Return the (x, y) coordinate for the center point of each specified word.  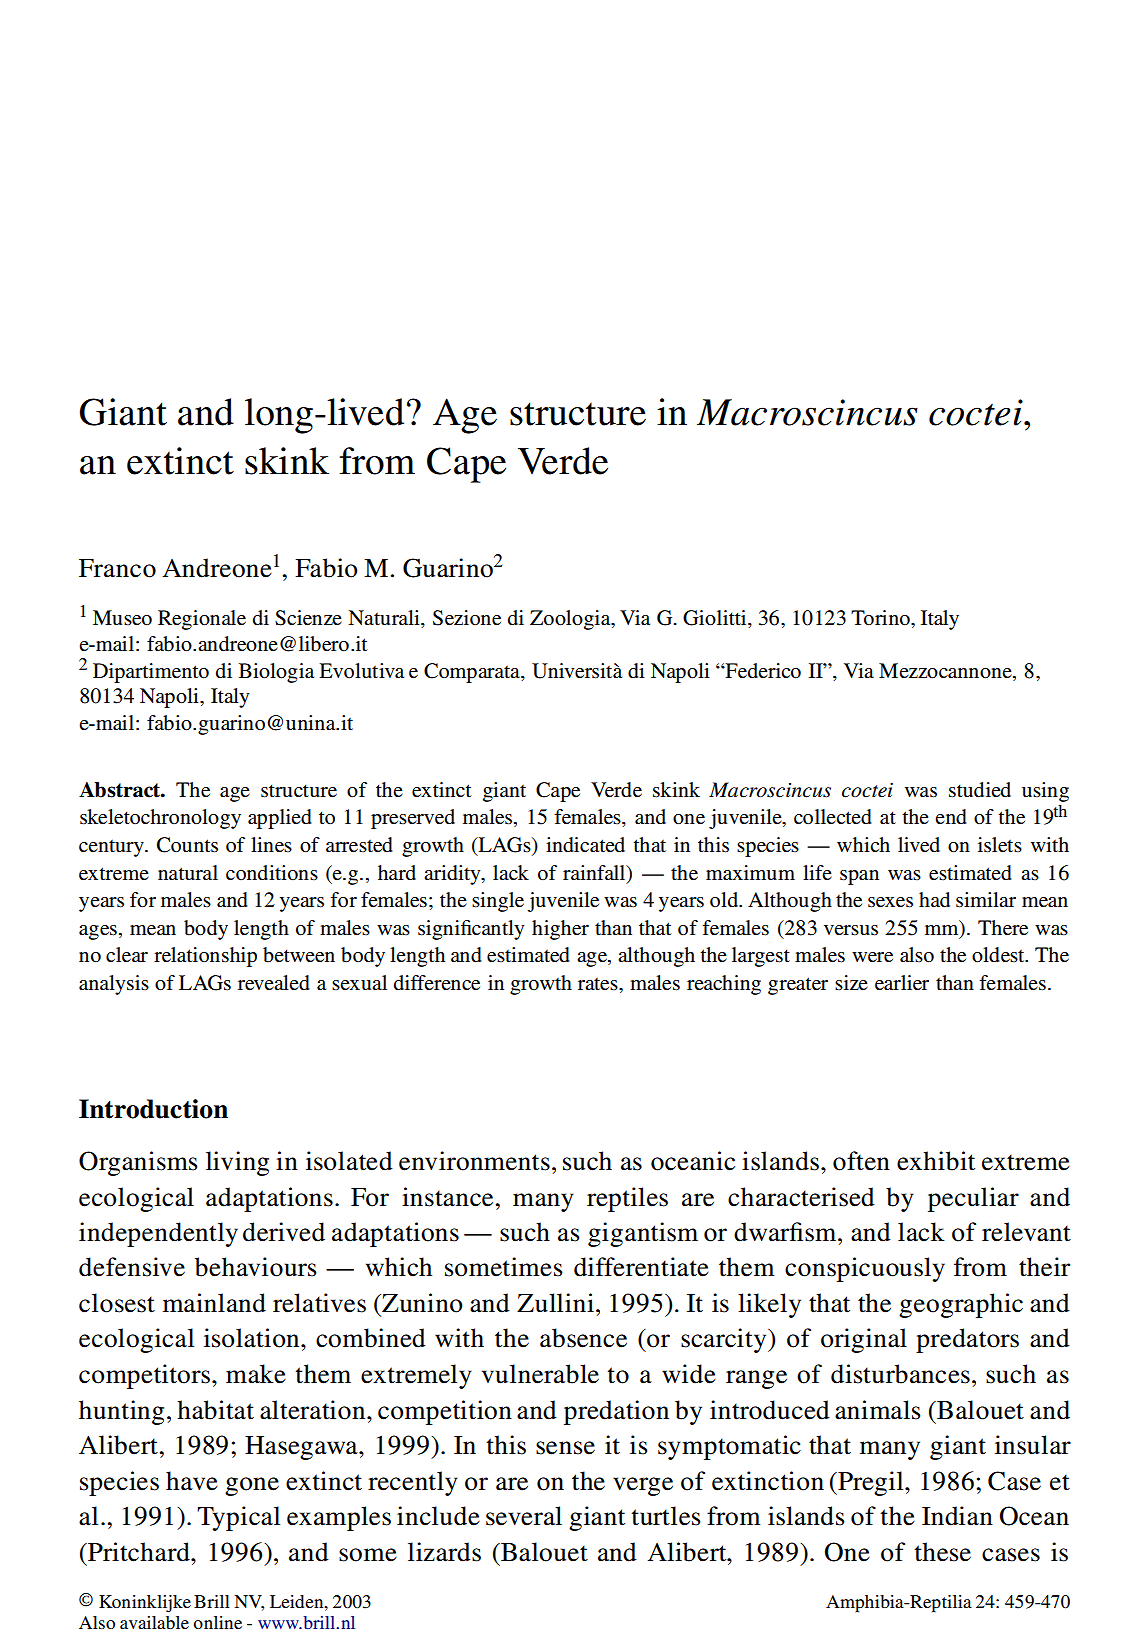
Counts (187, 845)
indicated (585, 845)
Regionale (202, 620)
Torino (881, 618)
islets (1000, 845)
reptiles (627, 1199)
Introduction (153, 1109)
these (943, 1552)
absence (583, 1338)
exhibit (936, 1161)
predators (967, 1340)
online (217, 1622)
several (524, 1516)
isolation (253, 1338)
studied (980, 790)
